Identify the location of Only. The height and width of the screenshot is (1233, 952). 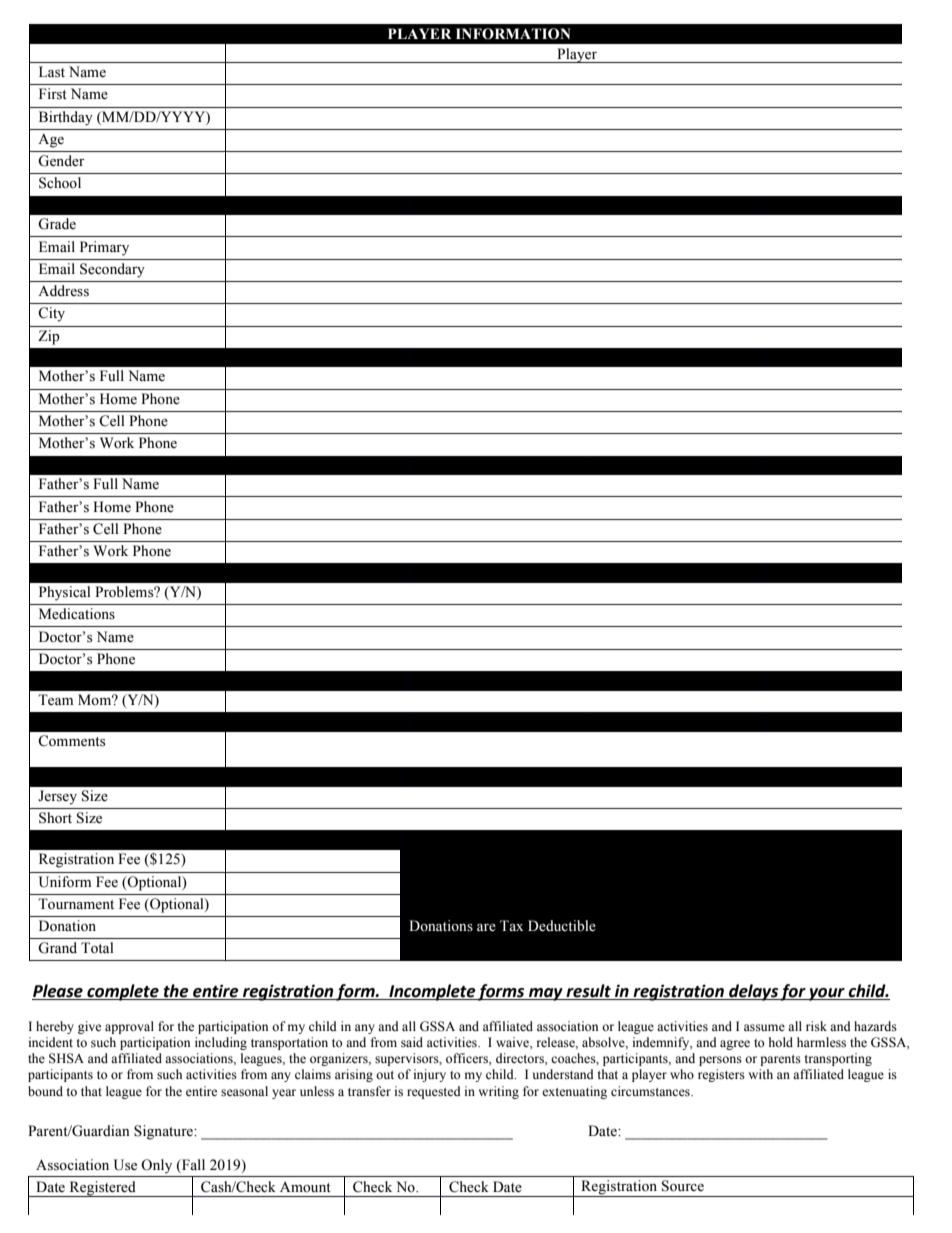
(156, 1166).
